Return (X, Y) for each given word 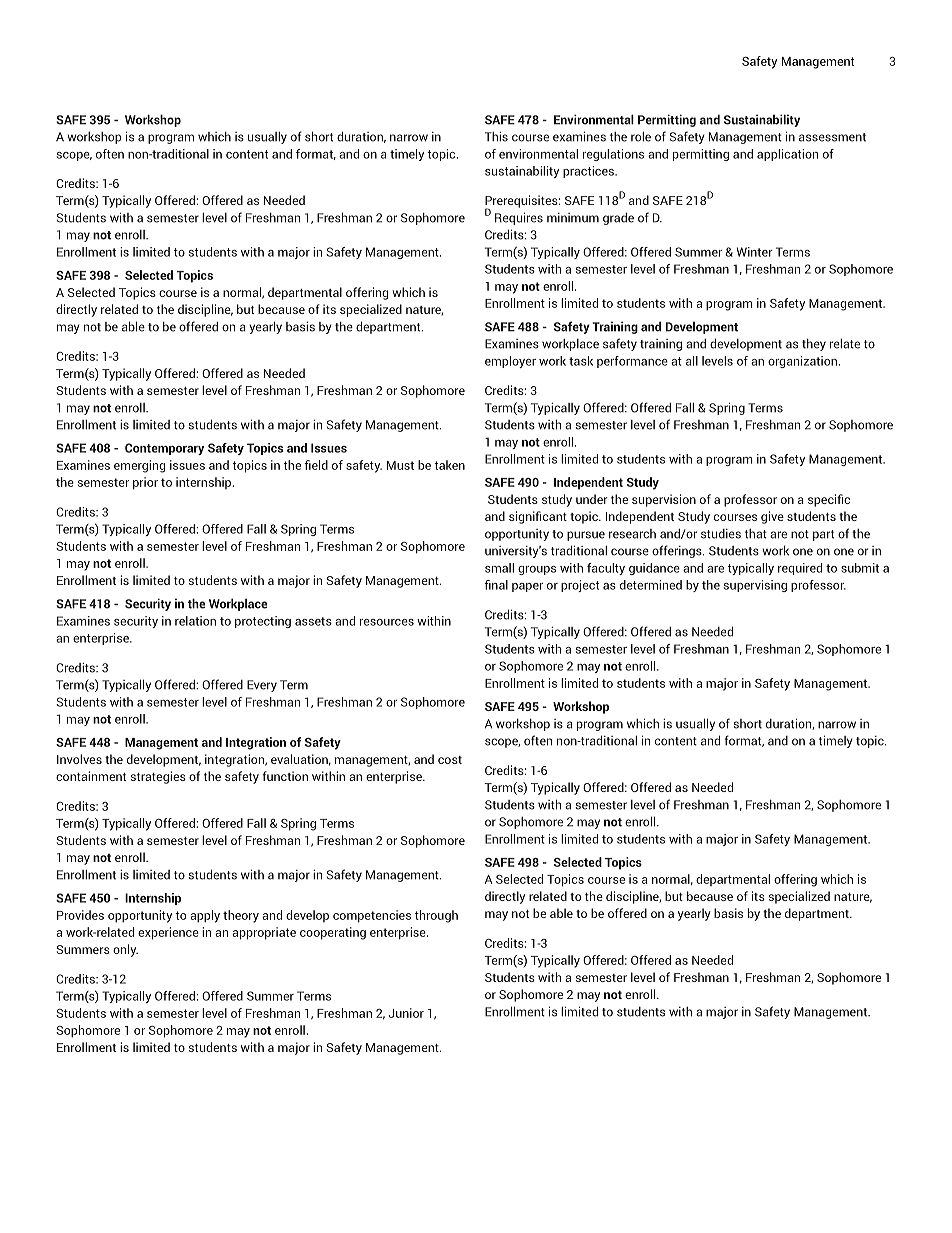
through (436, 916)
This (496, 137)
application (787, 155)
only (125, 950)
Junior (406, 1013)
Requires (519, 218)
